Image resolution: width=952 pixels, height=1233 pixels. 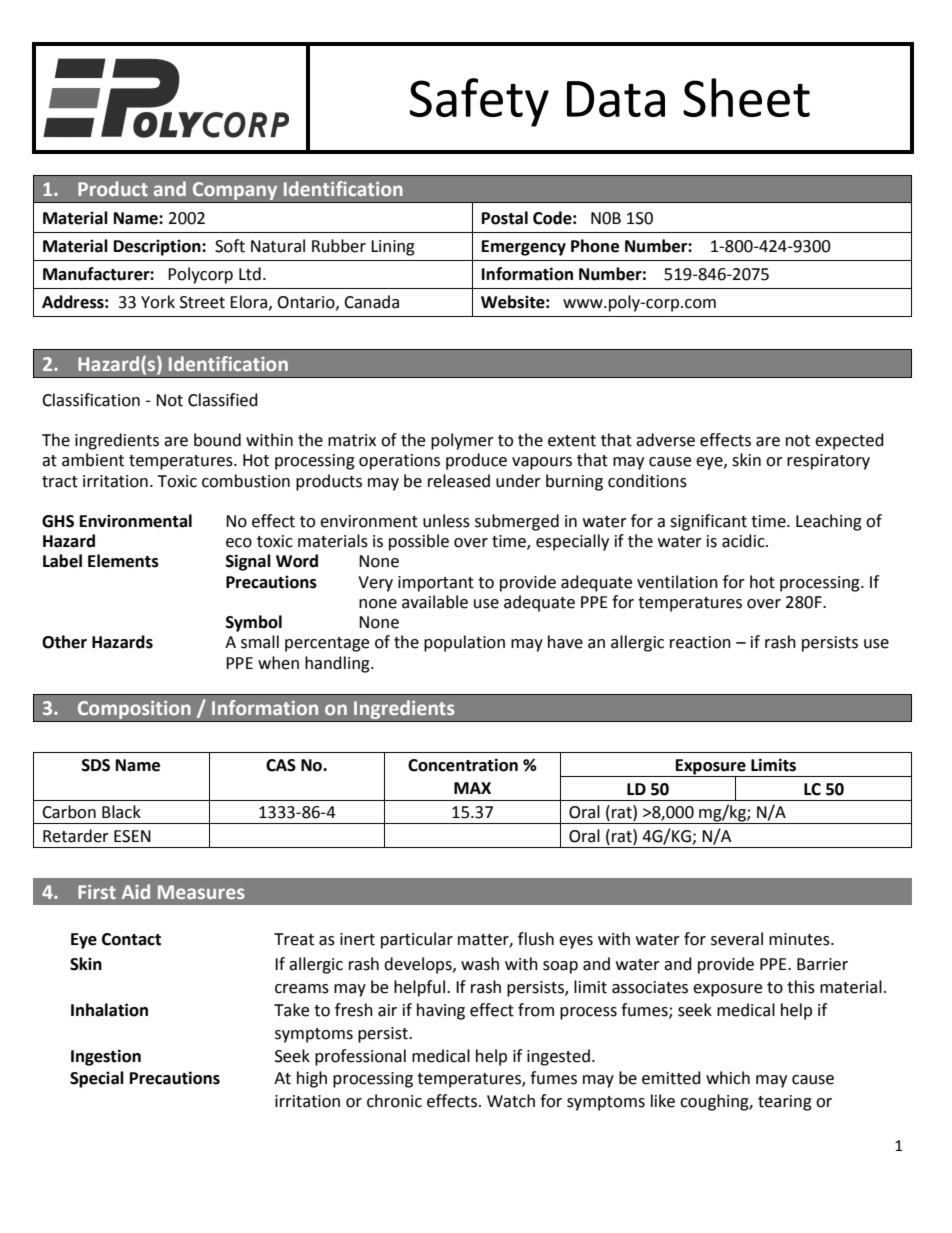 I want to click on Canada, so click(x=371, y=302).
